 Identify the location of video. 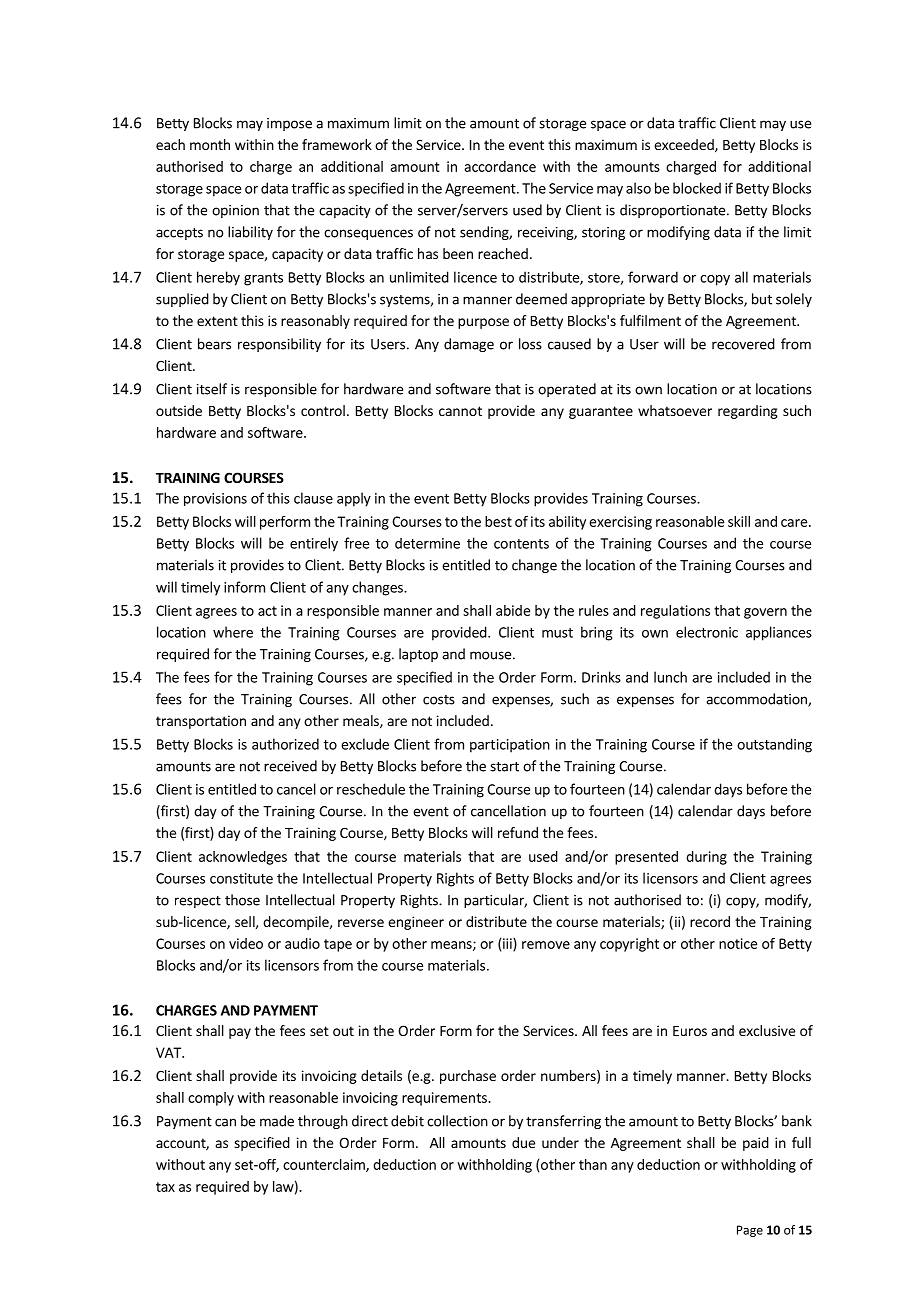
(246, 943).
